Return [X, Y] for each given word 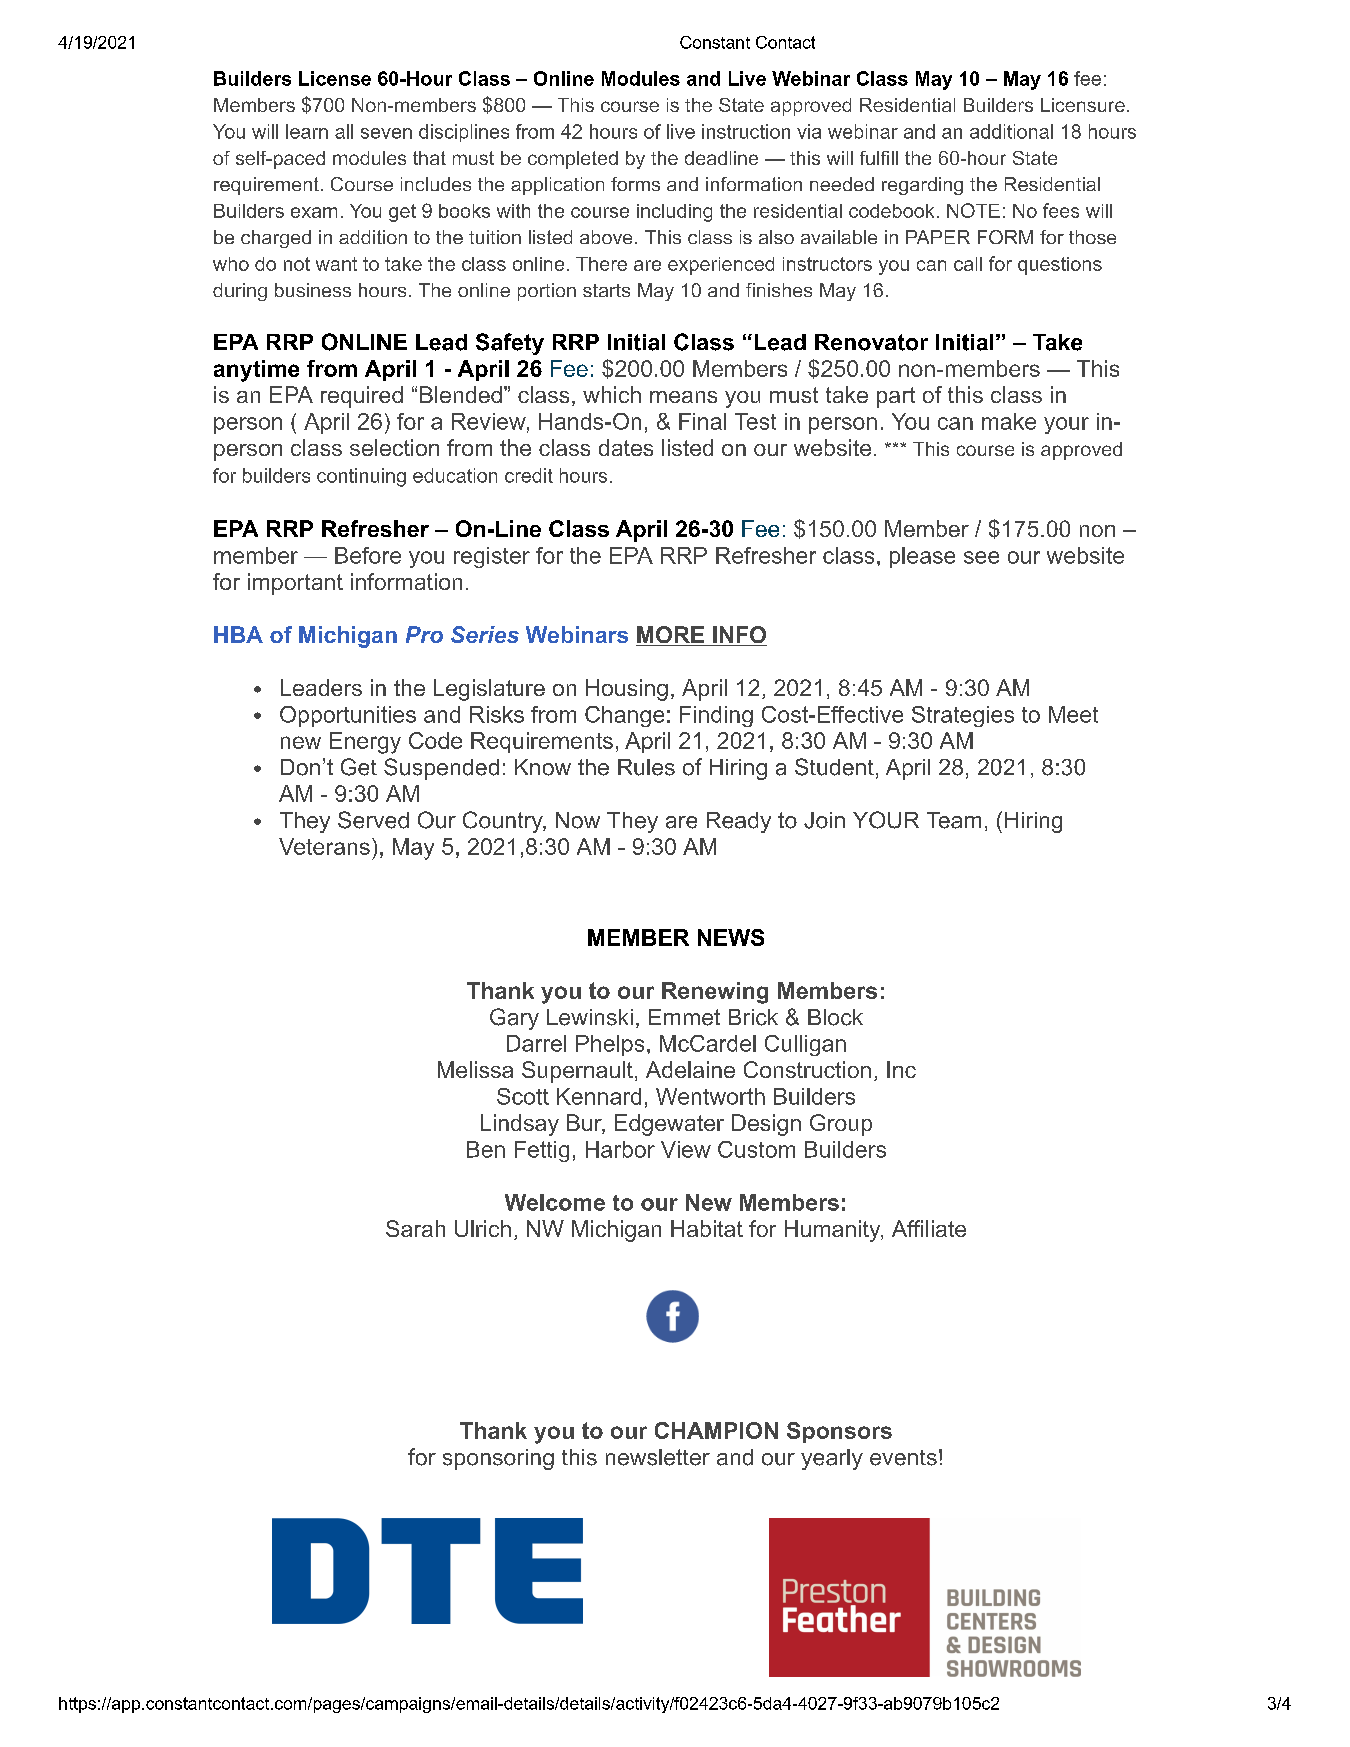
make [1009, 421]
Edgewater [669, 1125]
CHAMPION [716, 1430]
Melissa [475, 1069]
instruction [746, 131]
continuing [361, 477]
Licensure [1083, 105]
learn [307, 131]
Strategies [963, 716]
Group [841, 1125]
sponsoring [498, 1459]
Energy [365, 743]
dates [626, 447]
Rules [646, 767]
